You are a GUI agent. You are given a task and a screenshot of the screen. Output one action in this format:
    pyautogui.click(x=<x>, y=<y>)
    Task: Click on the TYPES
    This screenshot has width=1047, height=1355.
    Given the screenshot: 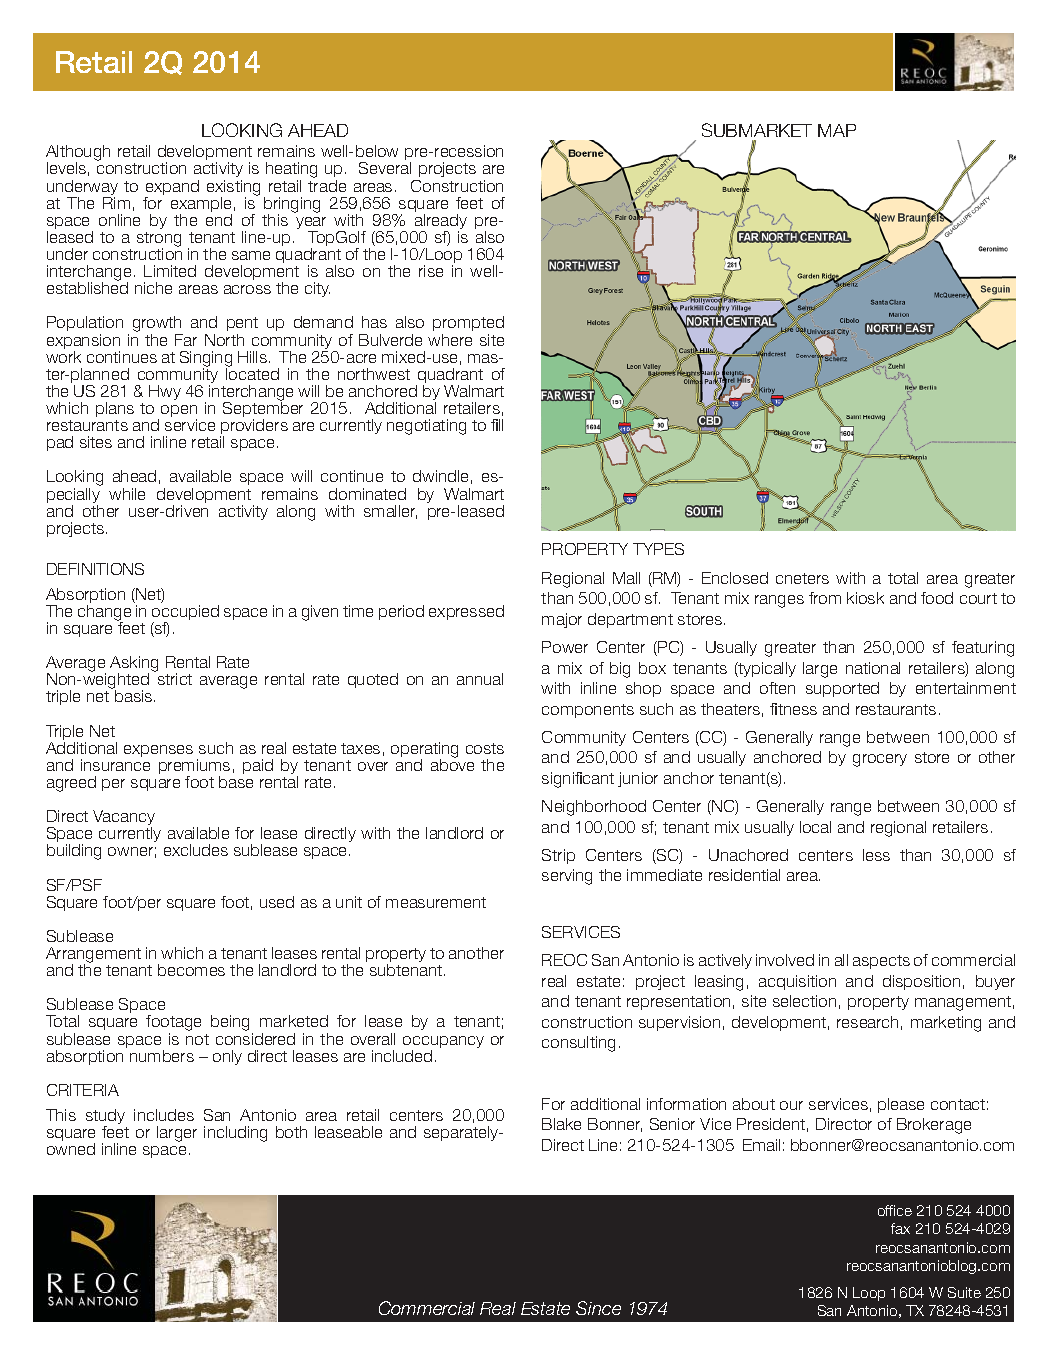 What is the action you would take?
    pyautogui.click(x=658, y=549)
